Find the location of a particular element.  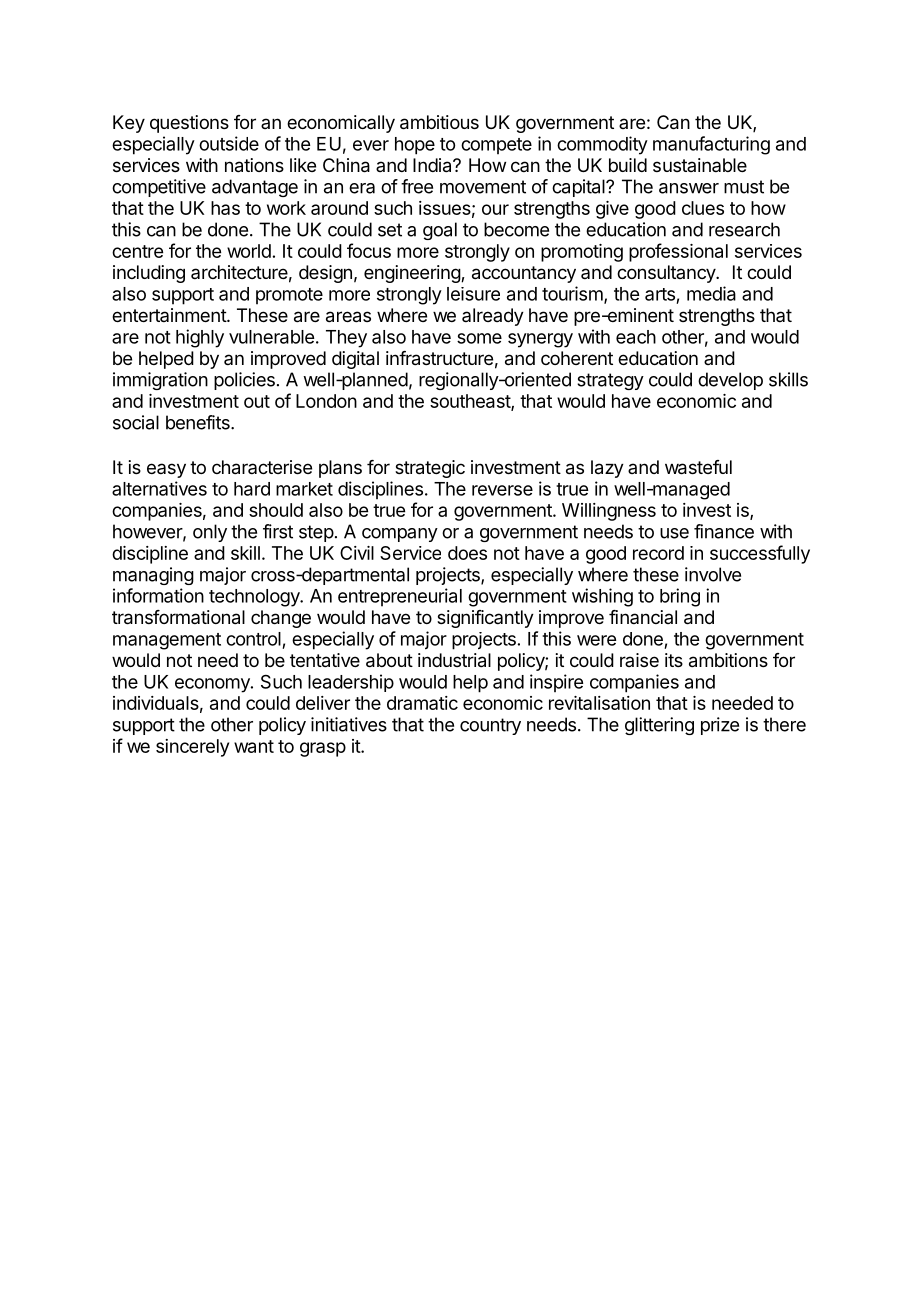

media is located at coordinates (711, 293).
